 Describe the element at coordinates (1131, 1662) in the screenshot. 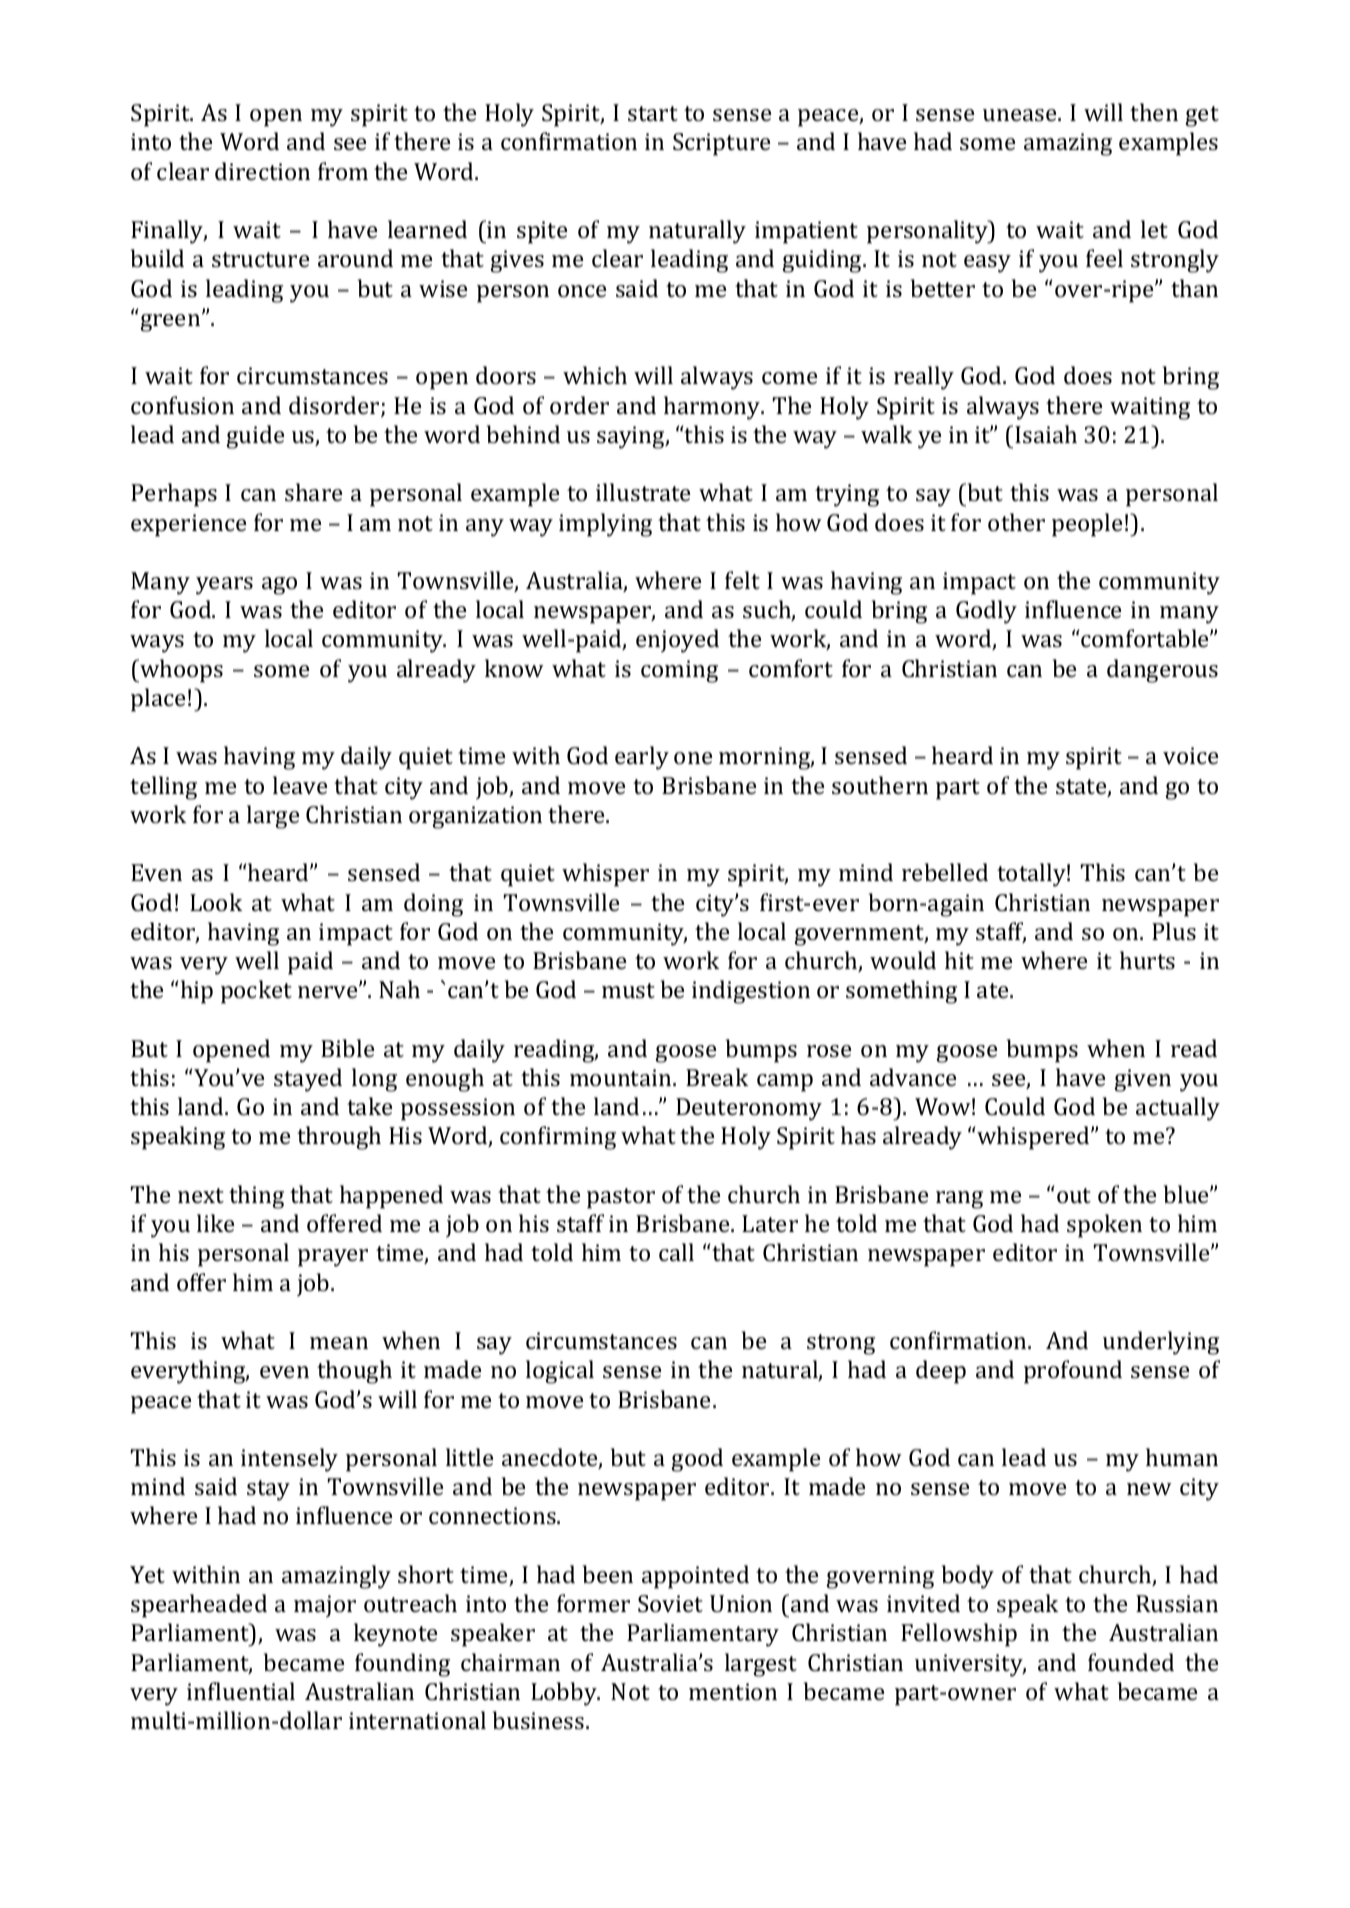

I see `founded` at that location.
